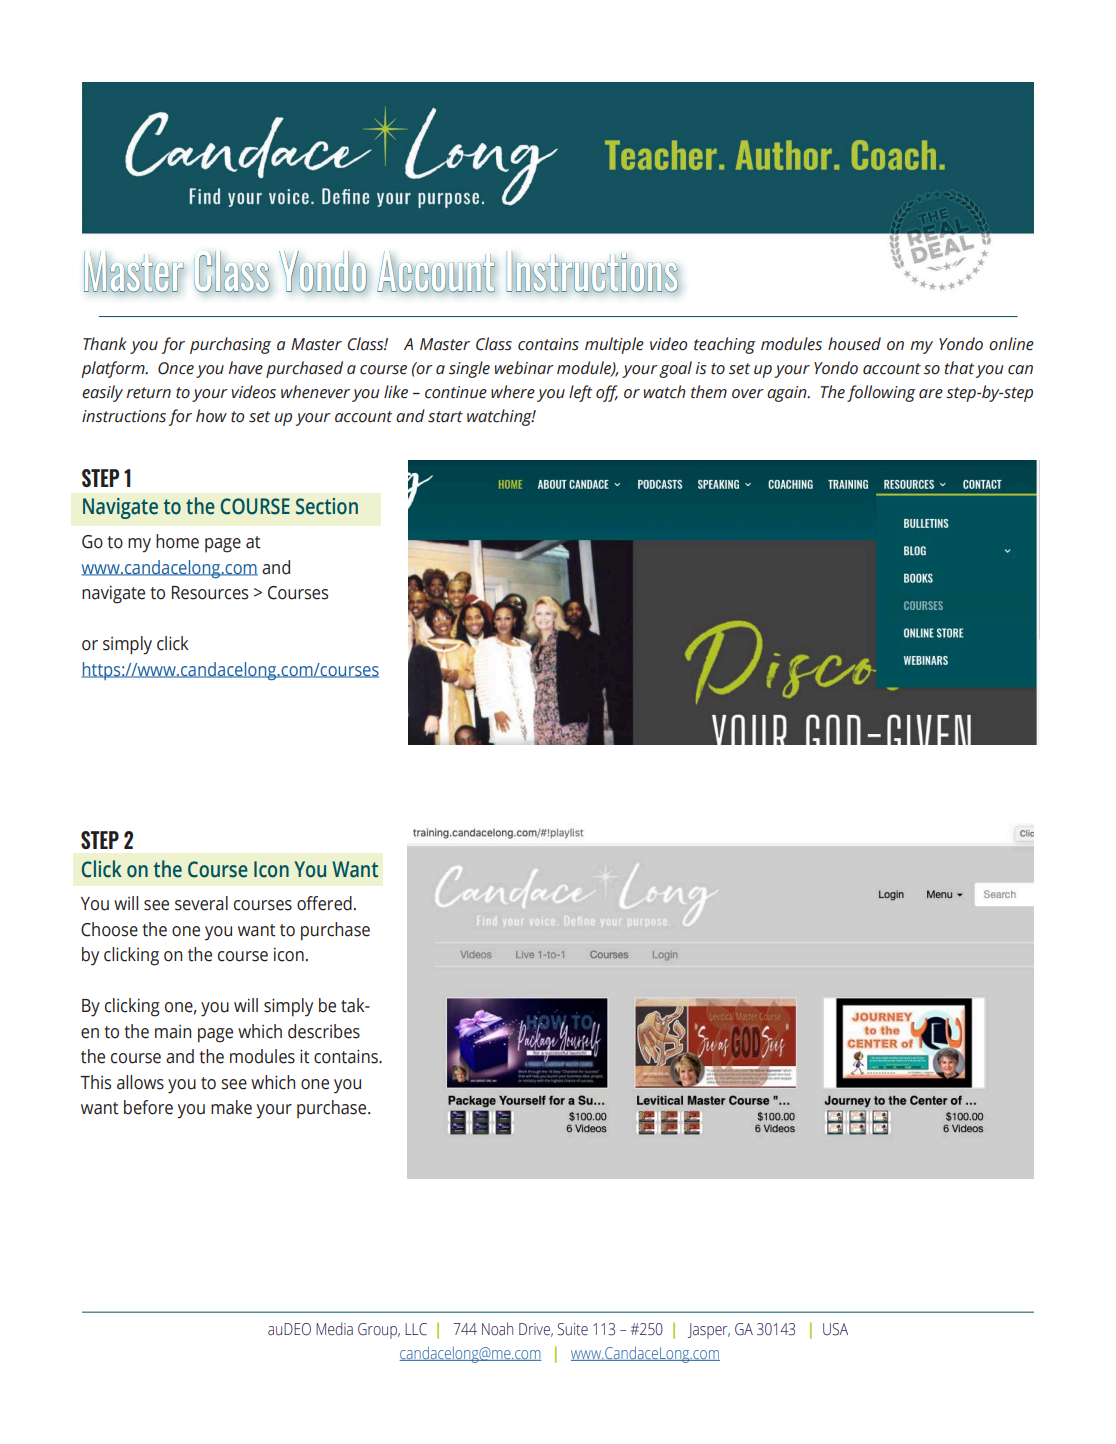 This page has height=1444, width=1116. I want to click on describes, so click(324, 1031).
